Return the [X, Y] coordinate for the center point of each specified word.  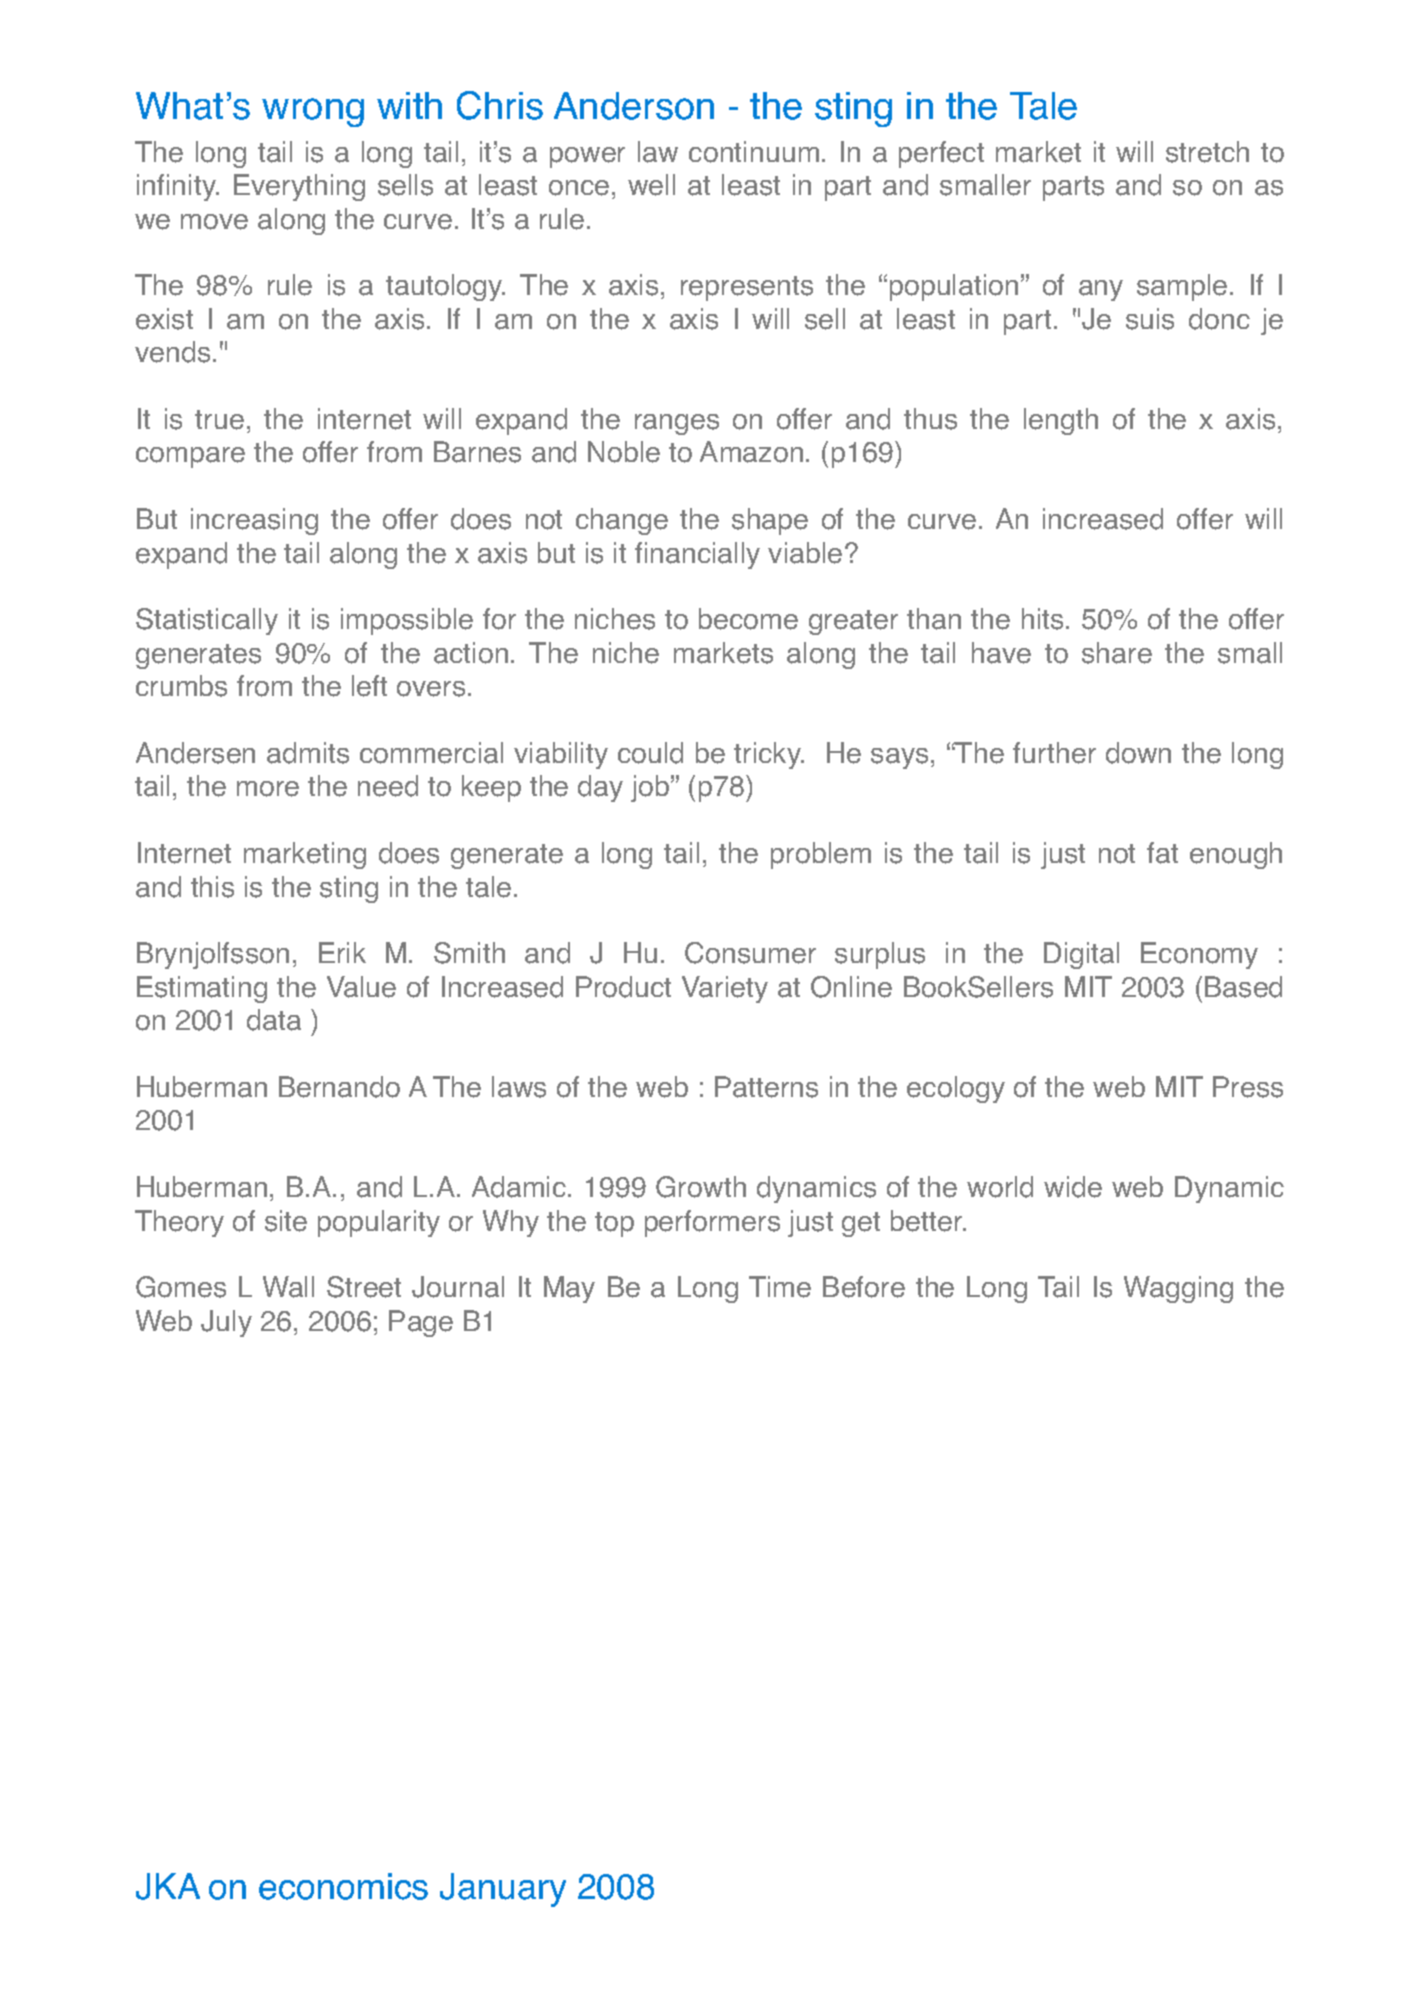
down [1138, 753]
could [650, 753]
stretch [1207, 152]
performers [712, 1223]
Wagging [1178, 1289]
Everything [299, 187]
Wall [288, 1287]
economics [343, 1886]
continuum [754, 152]
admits [308, 753]
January [503, 1890]
